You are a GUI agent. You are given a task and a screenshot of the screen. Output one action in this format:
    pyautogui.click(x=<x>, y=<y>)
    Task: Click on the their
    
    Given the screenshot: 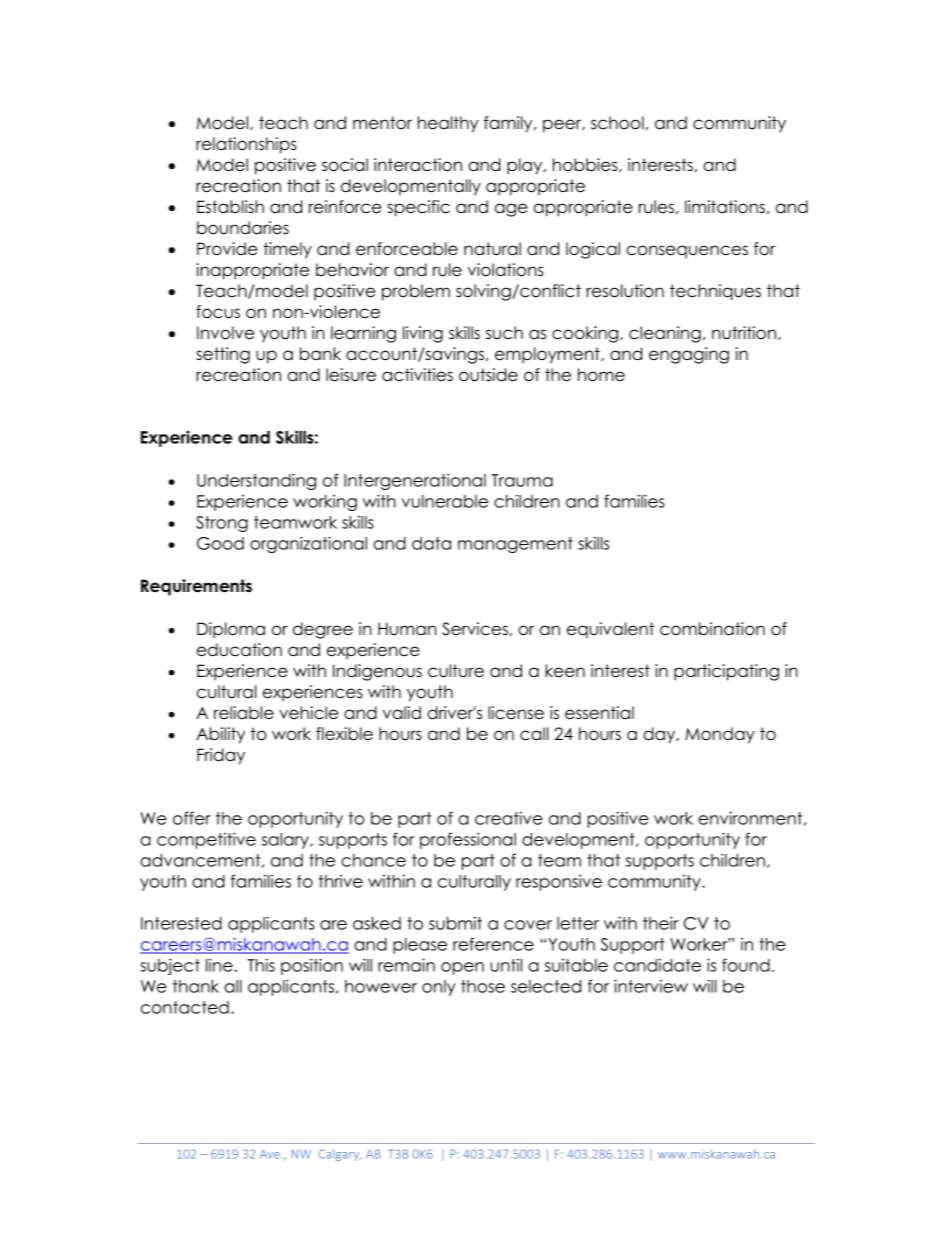 What is the action you would take?
    pyautogui.click(x=661, y=923)
